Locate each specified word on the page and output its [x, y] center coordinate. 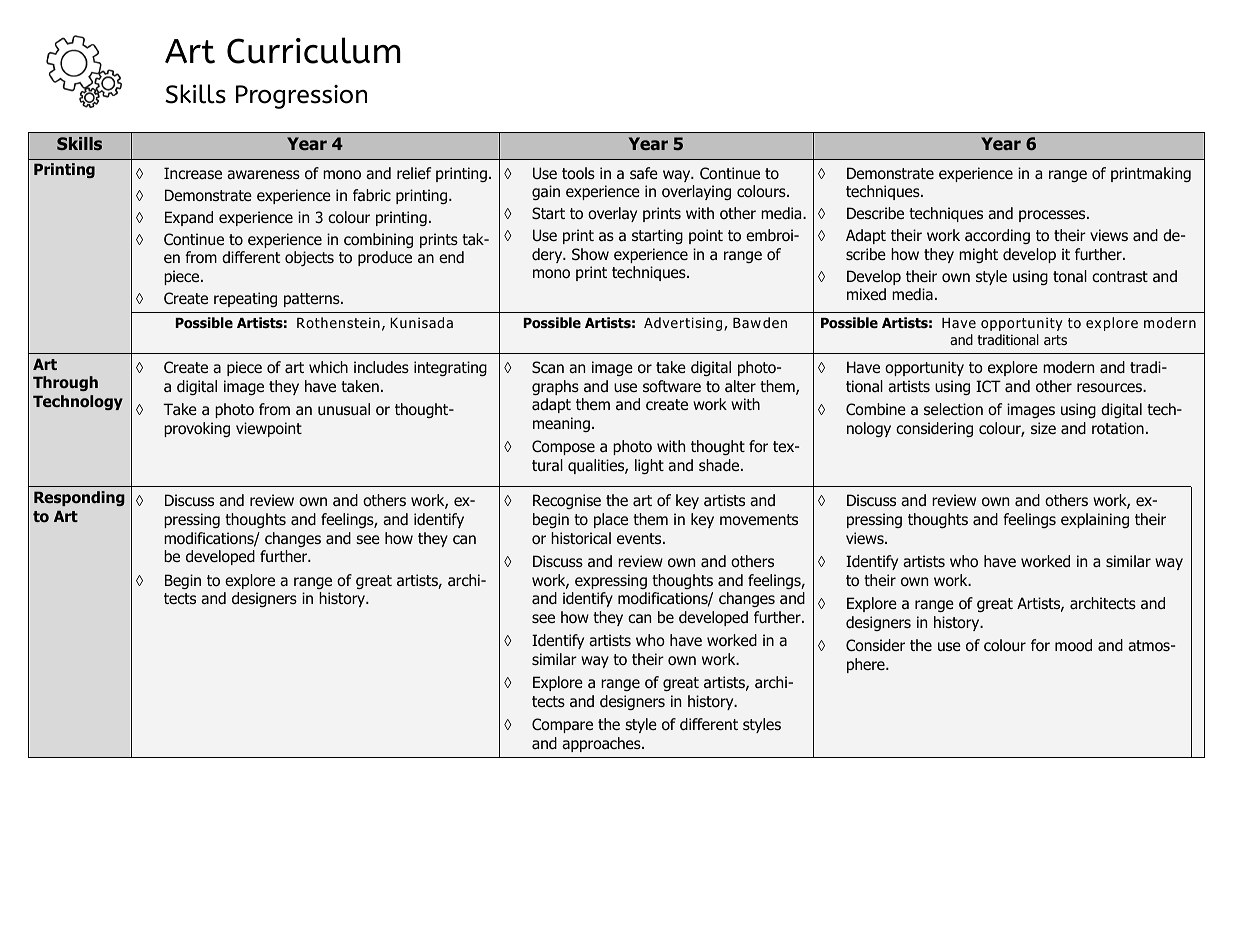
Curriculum [314, 50]
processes [1053, 216]
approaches [602, 744]
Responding [79, 498]
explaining [1095, 520]
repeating [245, 299]
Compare [562, 725]
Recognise [567, 501]
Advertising [684, 324]
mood [1073, 645]
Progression [301, 97]
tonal [1070, 276]
